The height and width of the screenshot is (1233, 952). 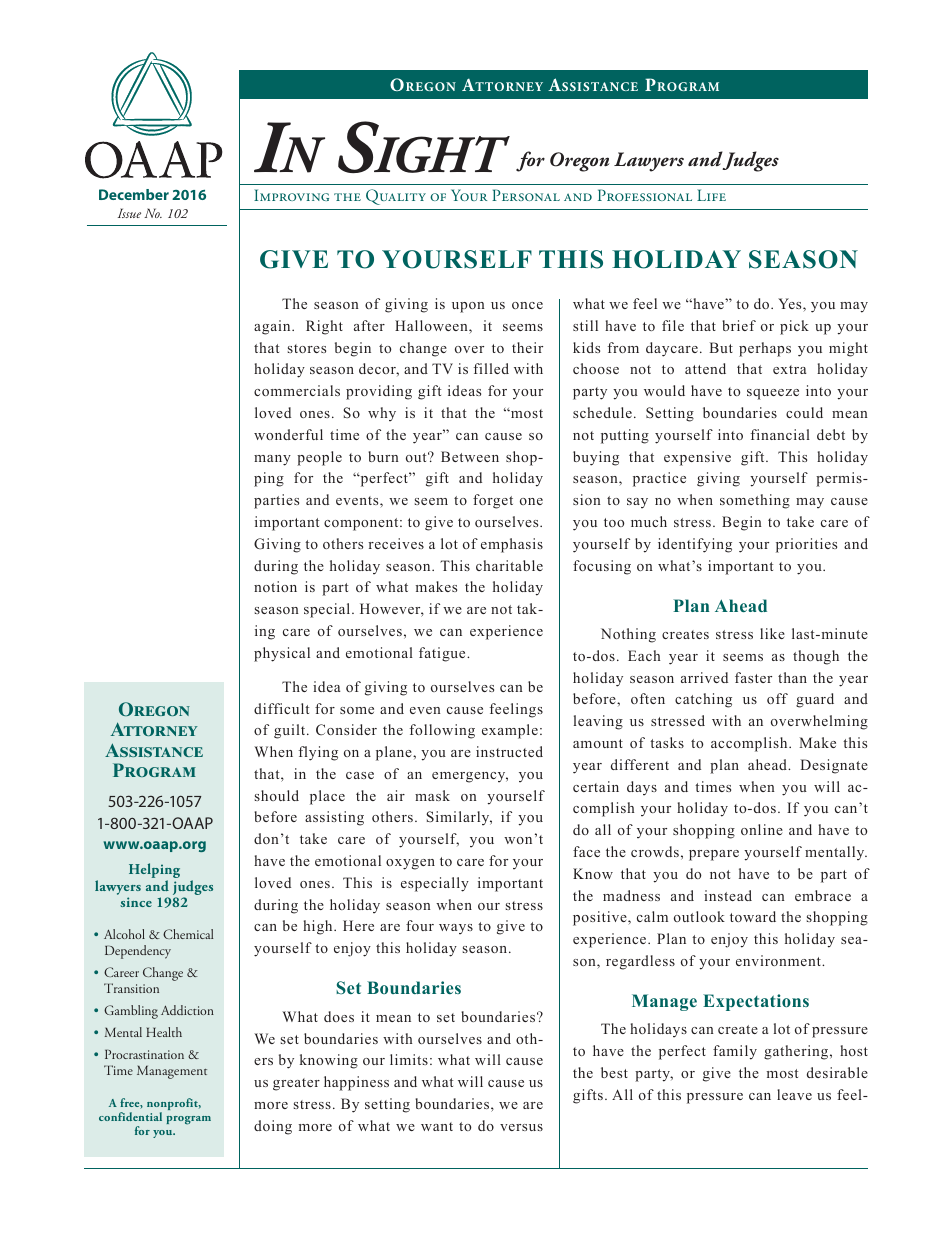 What do you see at coordinates (136, 902) in the screenshot?
I see `since` at bounding box center [136, 902].
